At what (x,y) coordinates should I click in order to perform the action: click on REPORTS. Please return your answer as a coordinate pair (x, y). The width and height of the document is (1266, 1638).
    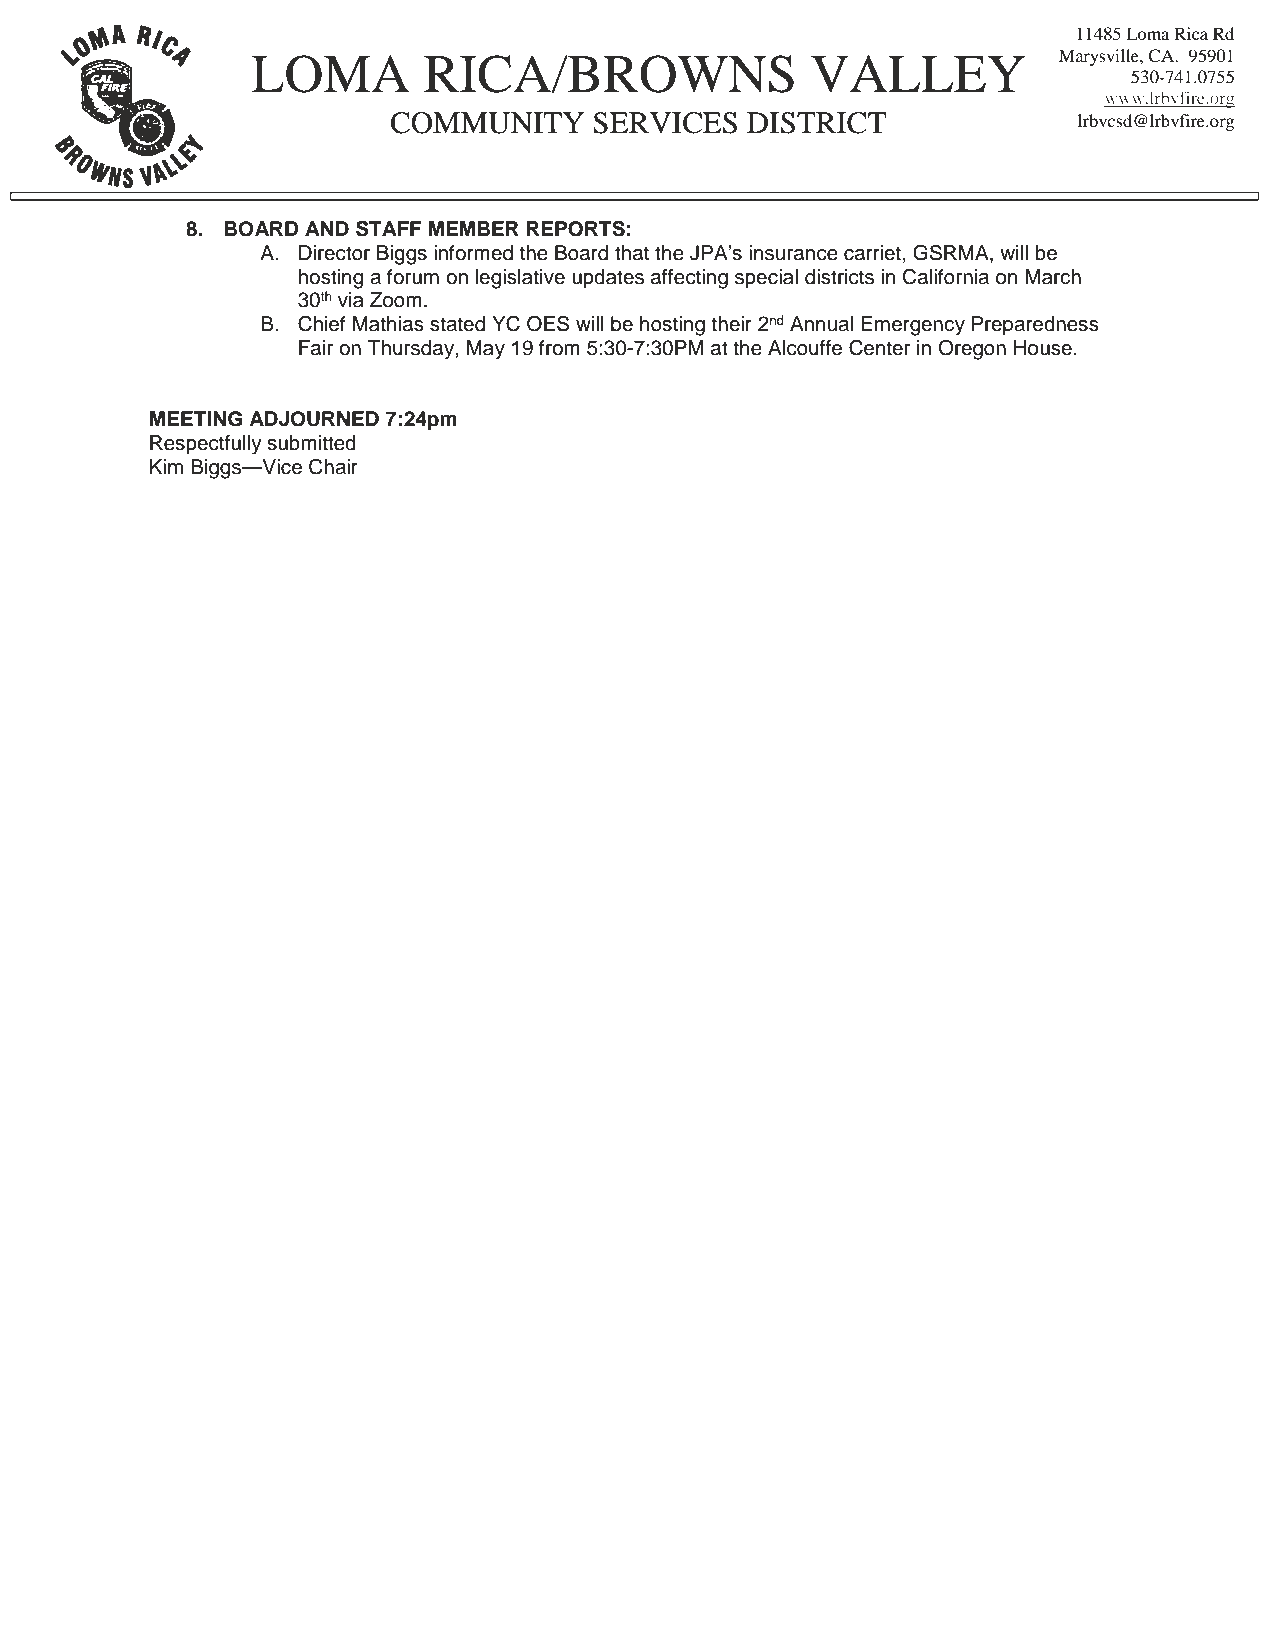
    Looking at the image, I should click on (575, 229).
